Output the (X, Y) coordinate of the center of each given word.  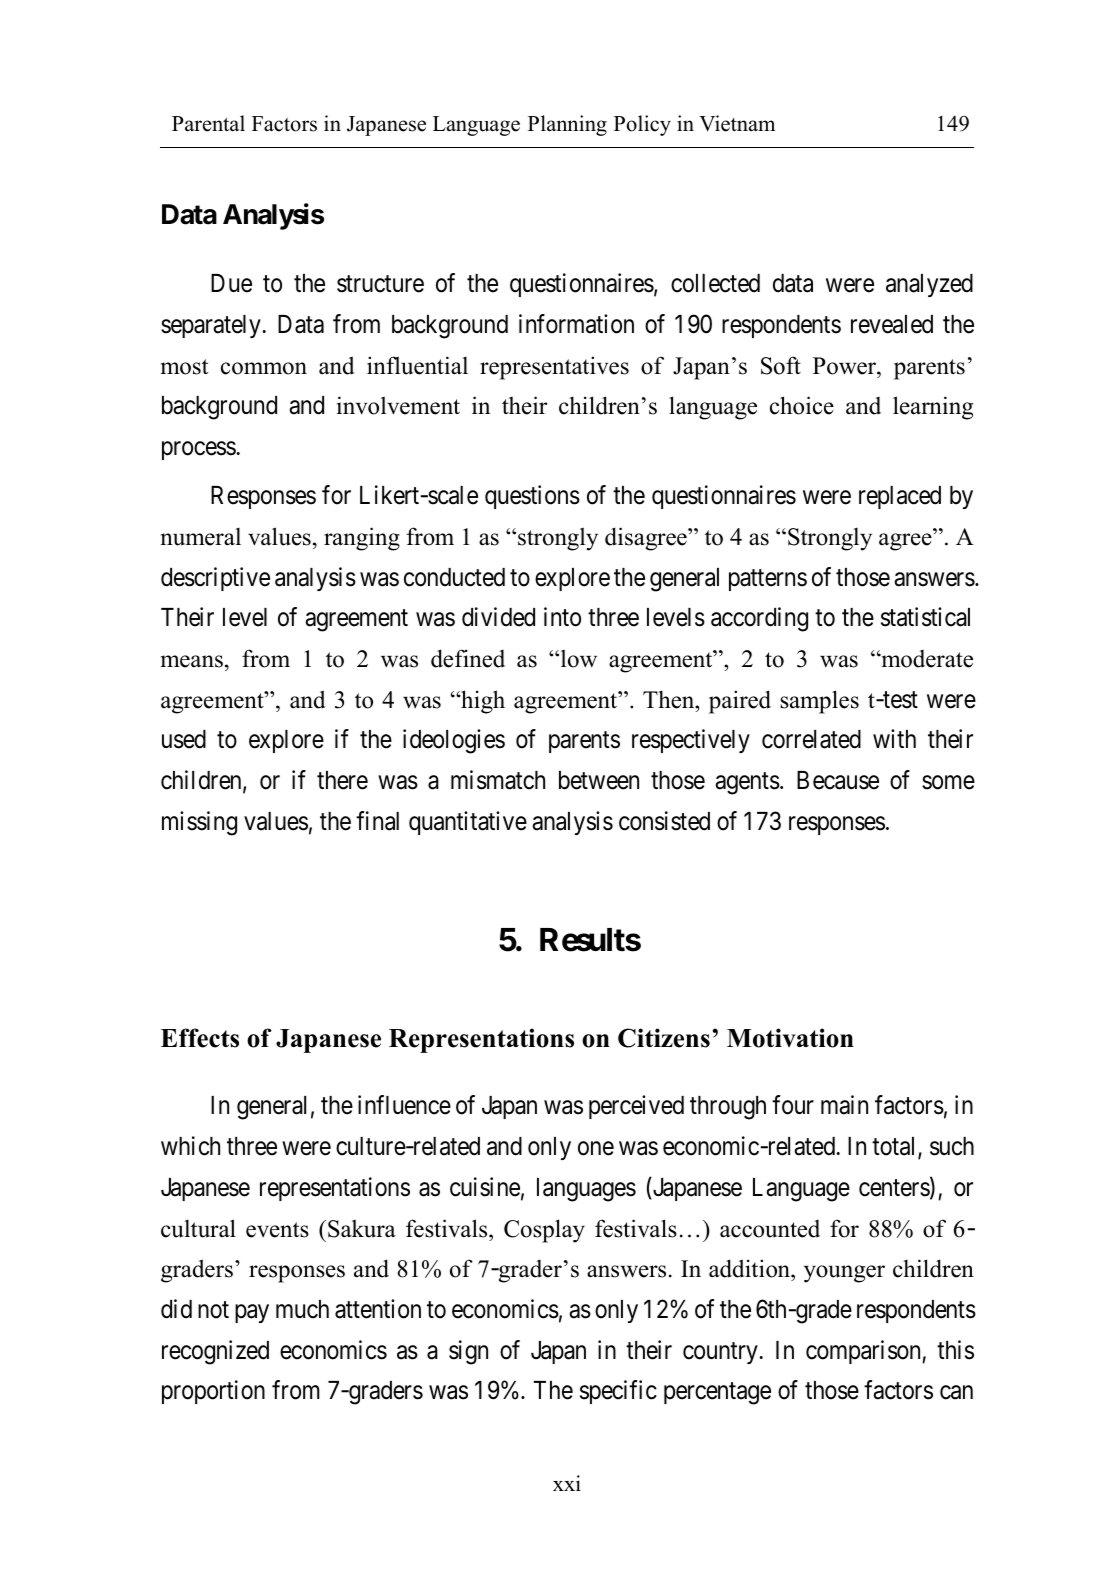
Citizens (664, 1038)
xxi (567, 1483)
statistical (925, 617)
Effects (200, 1038)
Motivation (790, 1038)
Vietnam (737, 123)
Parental (208, 123)
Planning (567, 125)
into (562, 617)
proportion (213, 1392)
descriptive (215, 579)
